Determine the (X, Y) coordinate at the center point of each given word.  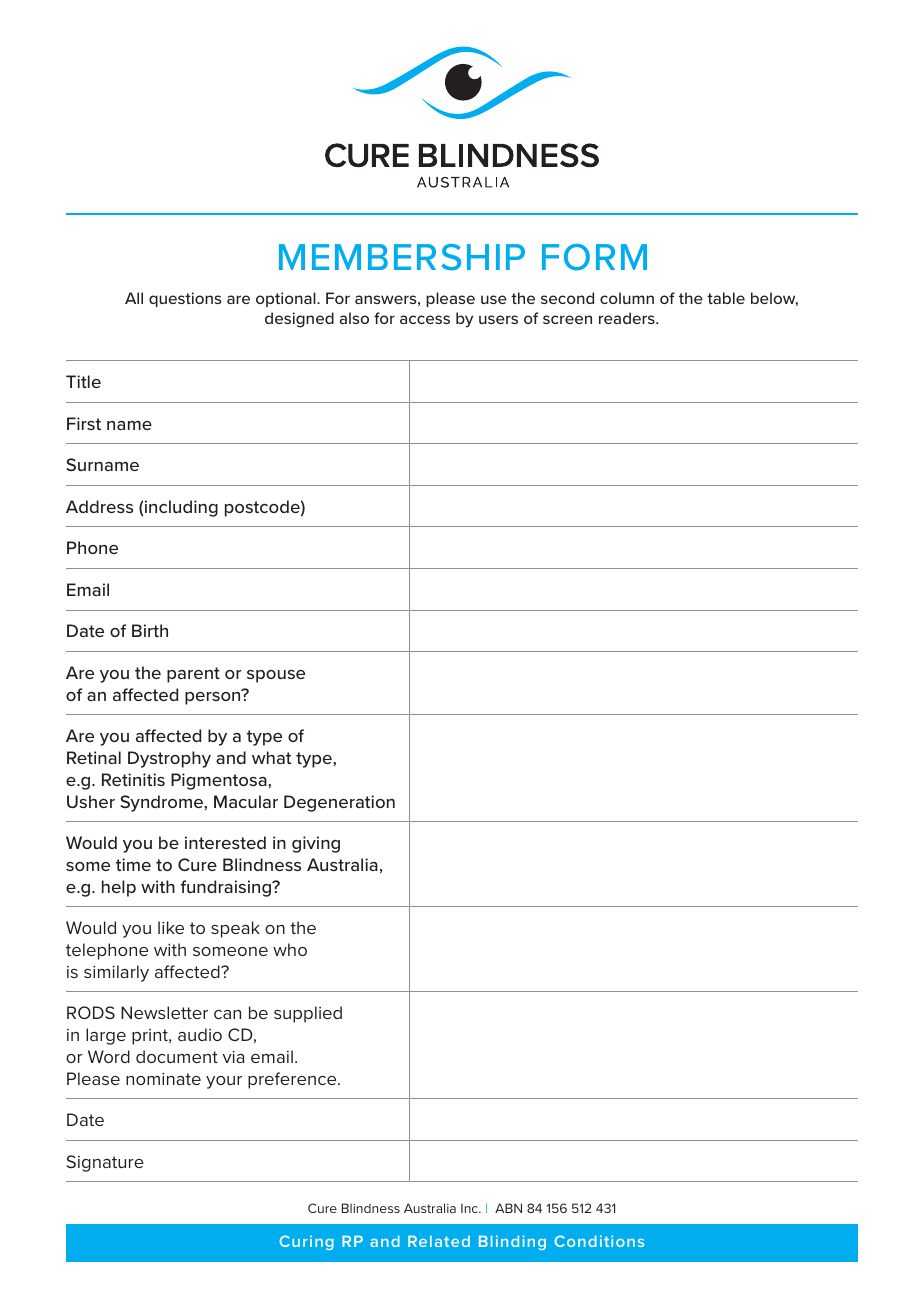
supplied (308, 1014)
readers (628, 318)
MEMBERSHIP (402, 257)
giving (316, 844)
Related (439, 1241)
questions (185, 299)
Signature (105, 1163)
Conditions (599, 1241)
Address (99, 506)
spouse (276, 676)
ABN (508, 1208)
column (627, 298)
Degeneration (339, 803)
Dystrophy (169, 759)
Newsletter (164, 1012)
